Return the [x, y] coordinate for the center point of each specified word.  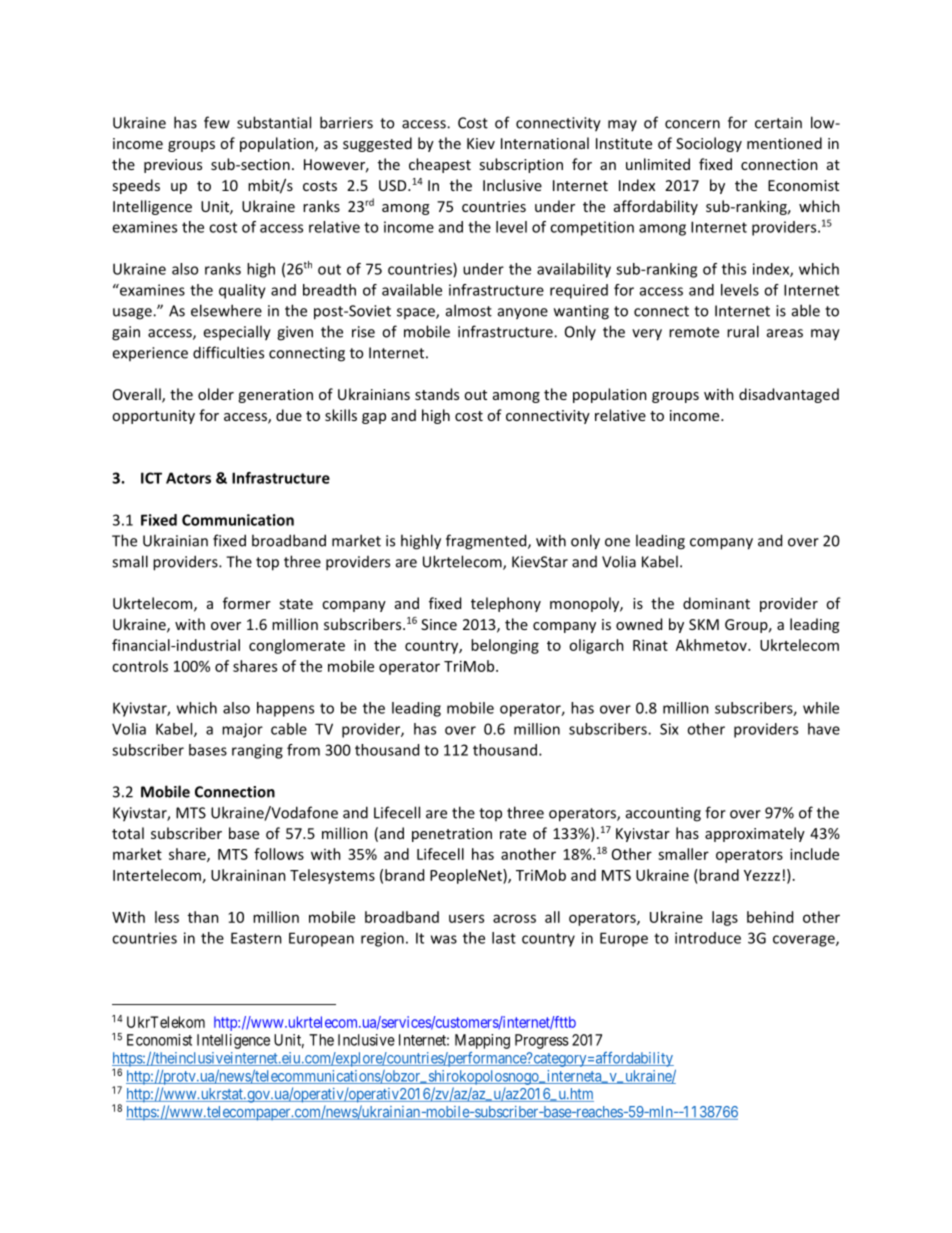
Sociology [709, 144]
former [247, 603]
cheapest [440, 165]
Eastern [256, 938]
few [217, 122]
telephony [506, 604]
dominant [716, 603]
